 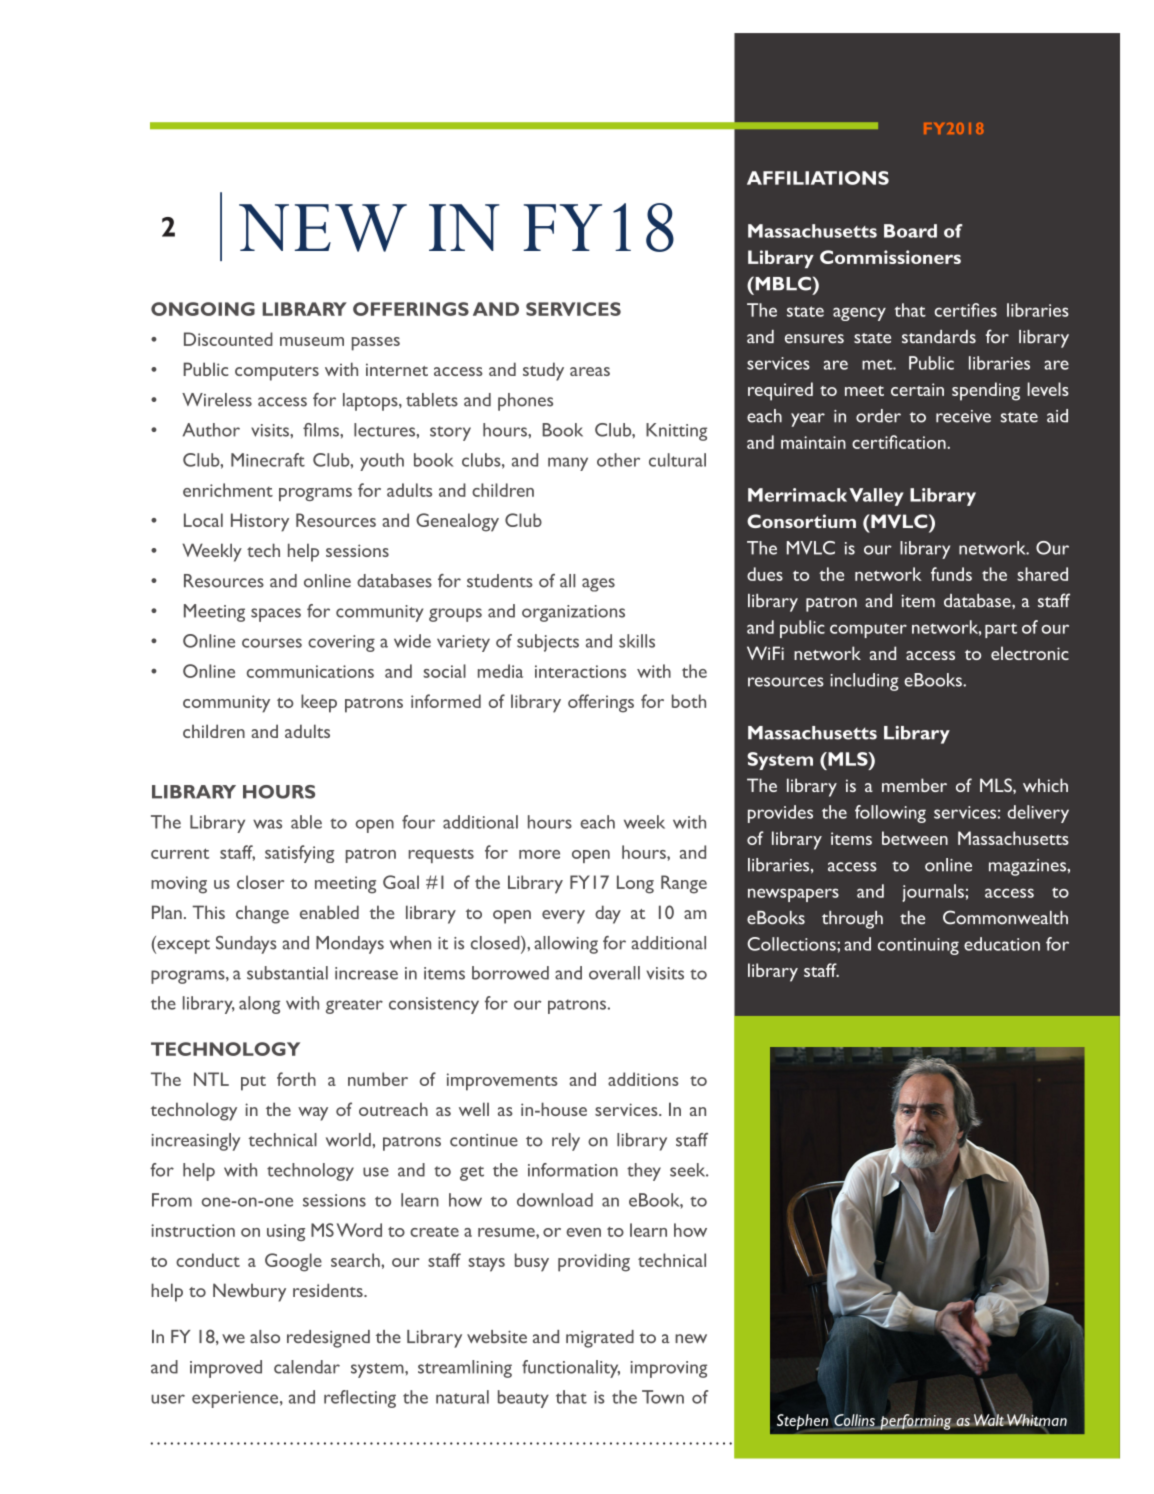 What do you see at coordinates (910, 231) in the image?
I see `Board` at bounding box center [910, 231].
